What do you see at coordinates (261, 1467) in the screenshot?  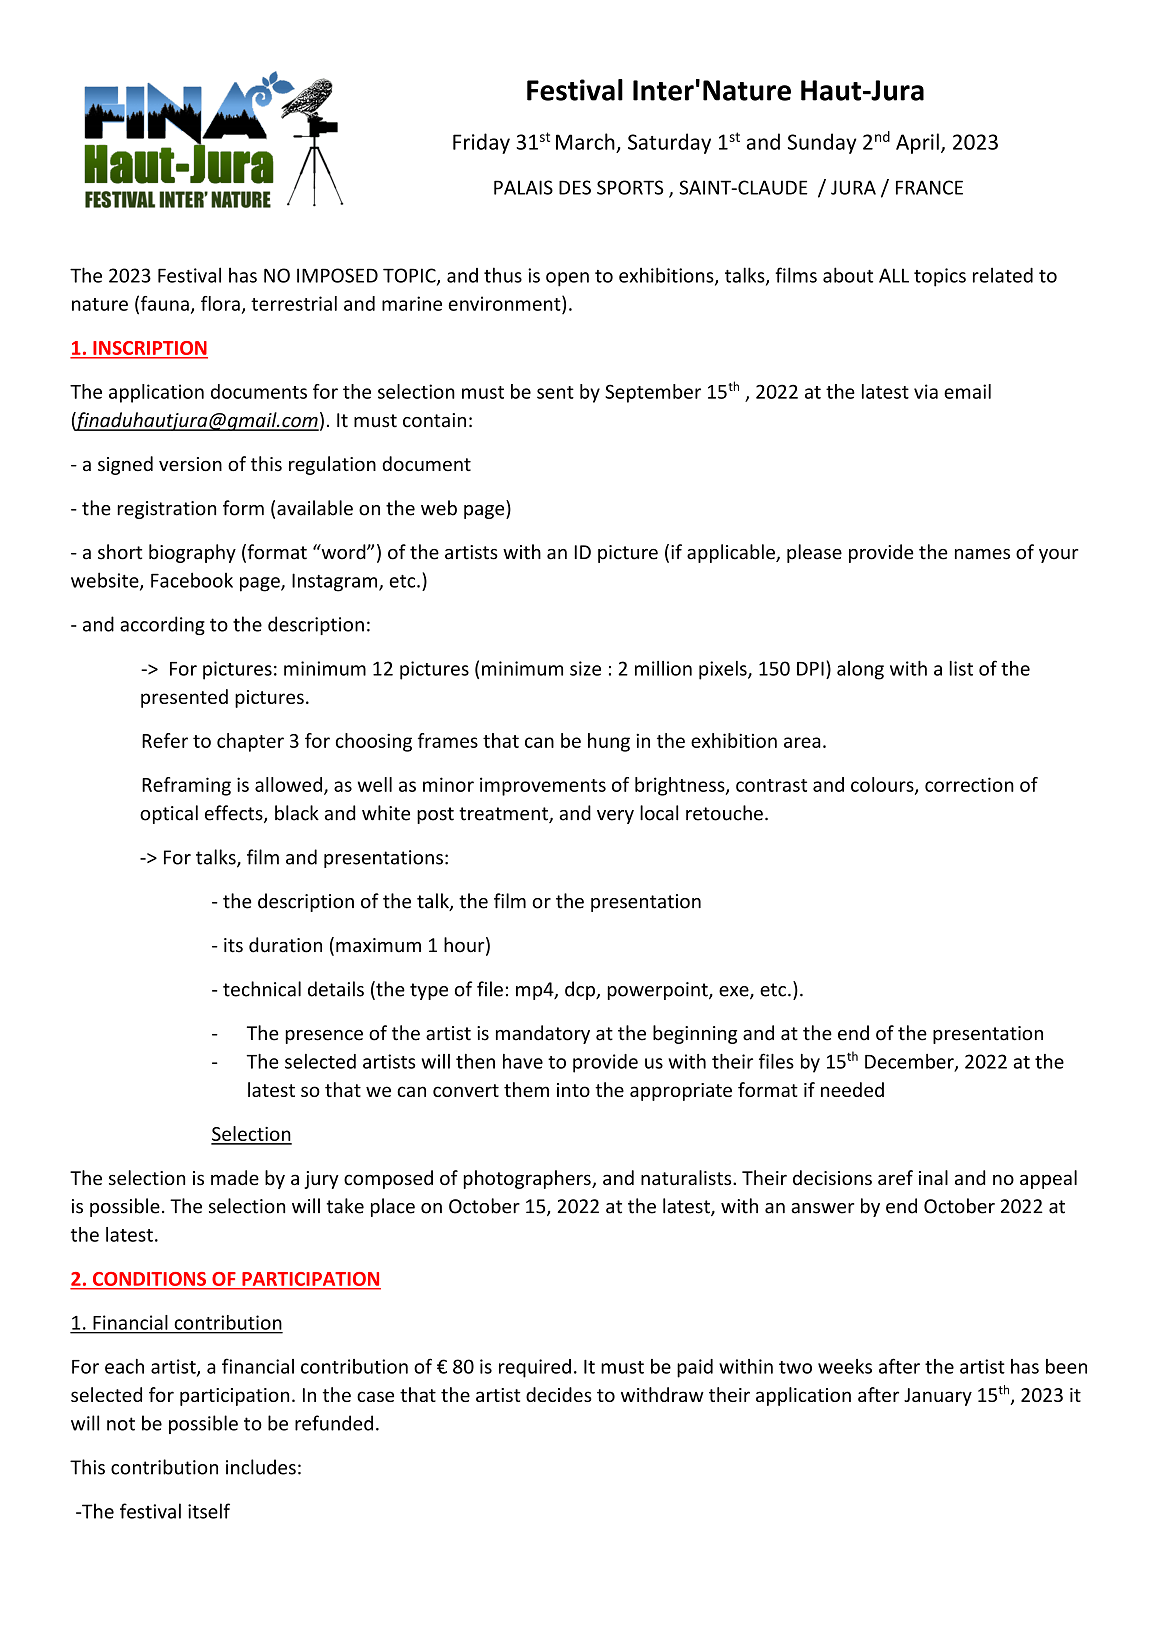 I see `includes` at bounding box center [261, 1467].
